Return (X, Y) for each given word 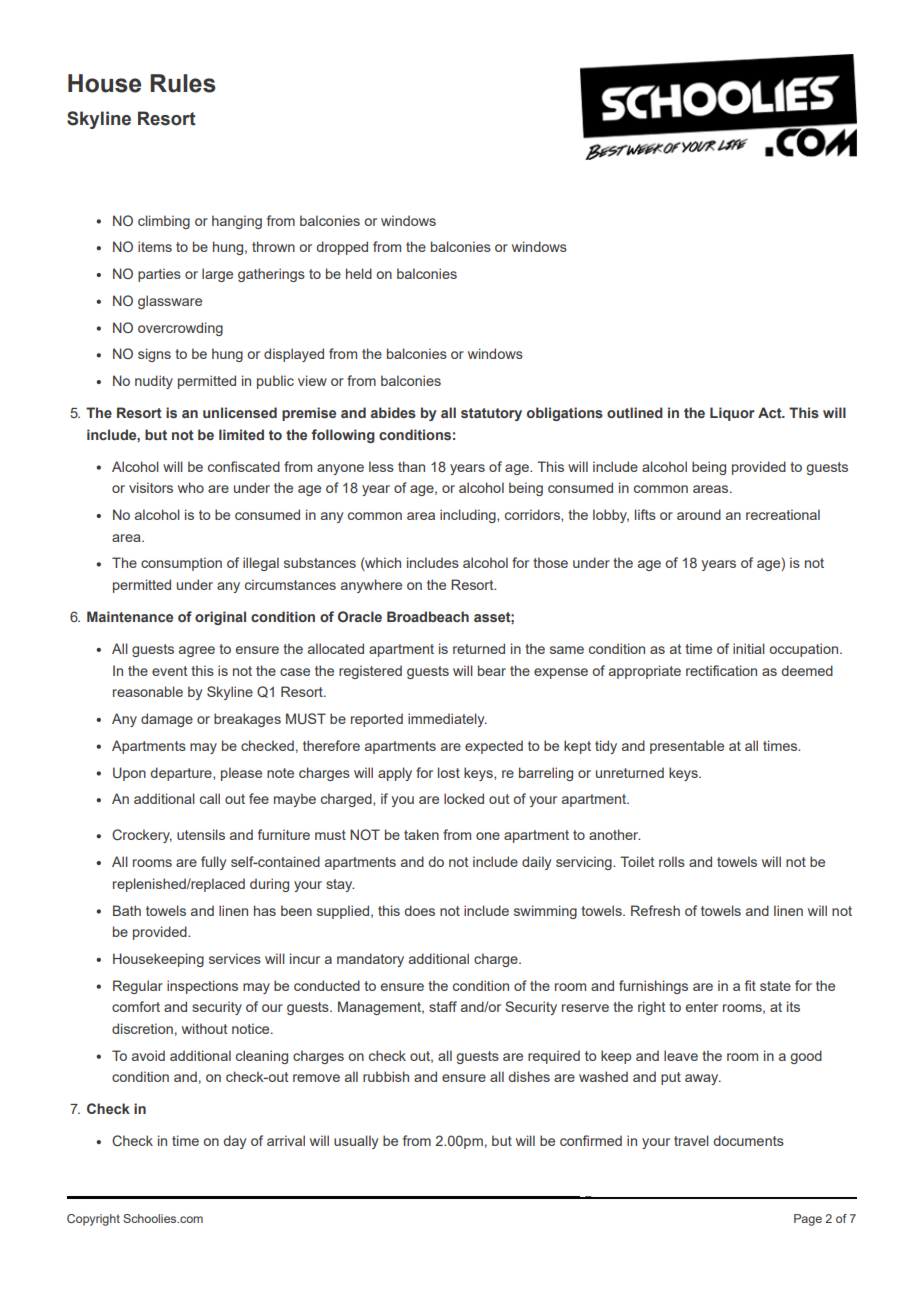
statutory (491, 414)
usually (356, 1142)
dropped (342, 248)
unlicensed (240, 412)
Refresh (655, 910)
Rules (183, 83)
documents (748, 1140)
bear (492, 670)
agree (197, 651)
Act (771, 412)
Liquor (732, 414)
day (234, 1142)
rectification (721, 670)
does (419, 910)
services (235, 958)
